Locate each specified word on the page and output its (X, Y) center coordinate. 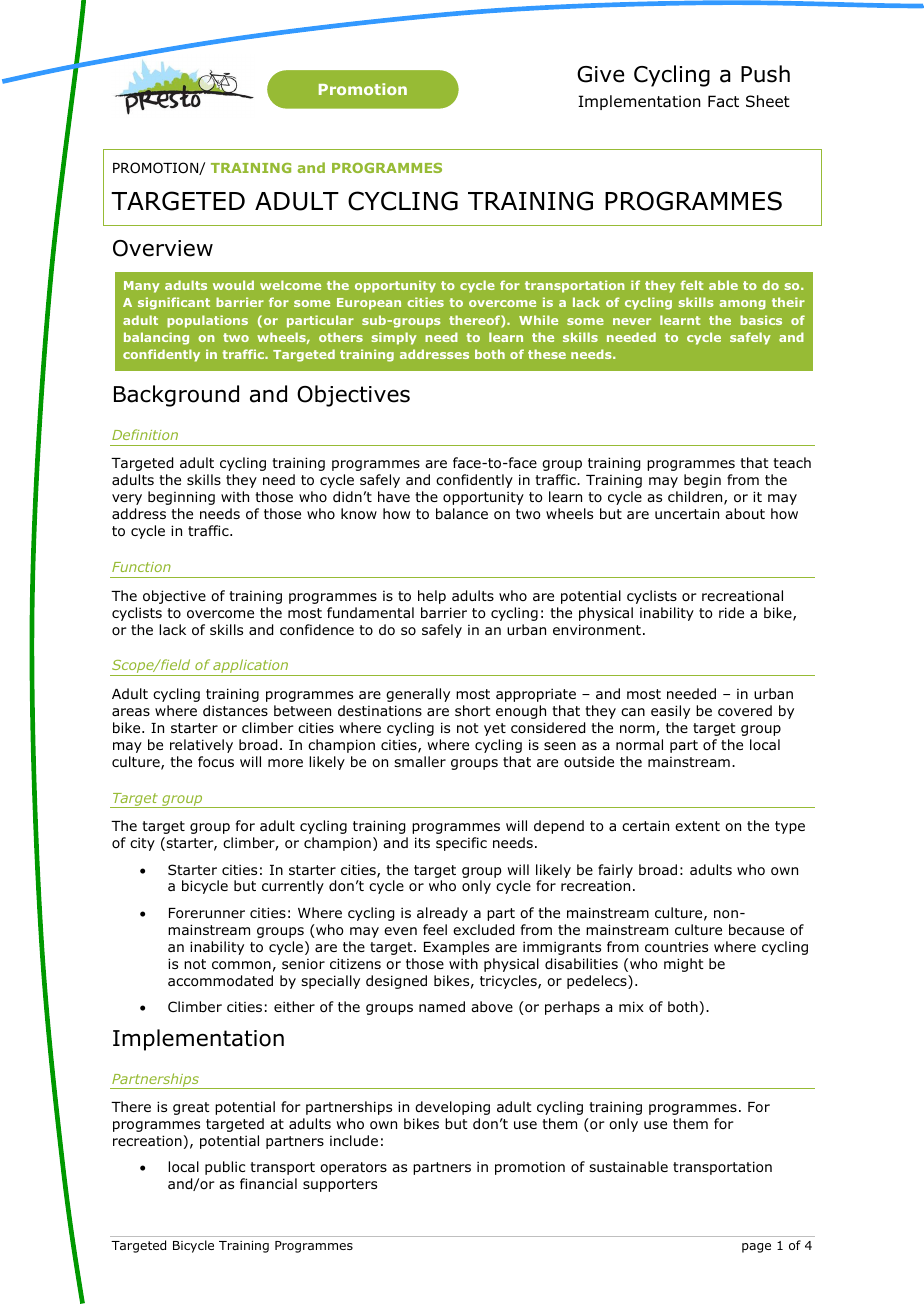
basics (761, 320)
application (251, 667)
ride (731, 613)
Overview (163, 248)
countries (676, 946)
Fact (723, 101)
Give (600, 74)
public (225, 1168)
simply (394, 338)
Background (176, 396)
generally (418, 695)
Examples (456, 948)
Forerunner (207, 913)
